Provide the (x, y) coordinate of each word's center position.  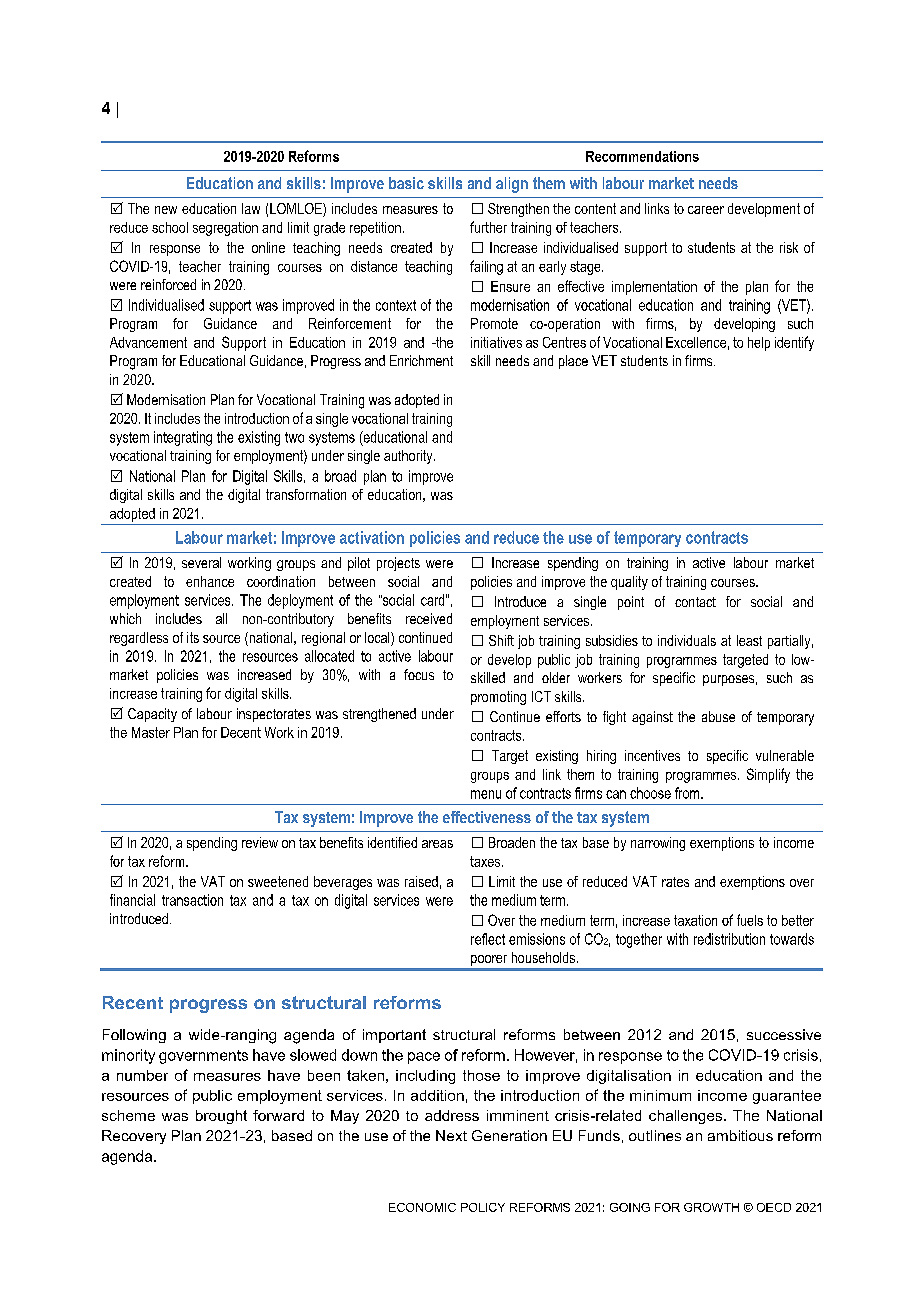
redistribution (729, 939)
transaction (192, 900)
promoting (498, 698)
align (512, 185)
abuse (718, 716)
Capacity (152, 715)
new (166, 210)
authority (409, 457)
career (706, 210)
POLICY (483, 1207)
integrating (183, 438)
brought (221, 1117)
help (759, 344)
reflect (488, 939)
